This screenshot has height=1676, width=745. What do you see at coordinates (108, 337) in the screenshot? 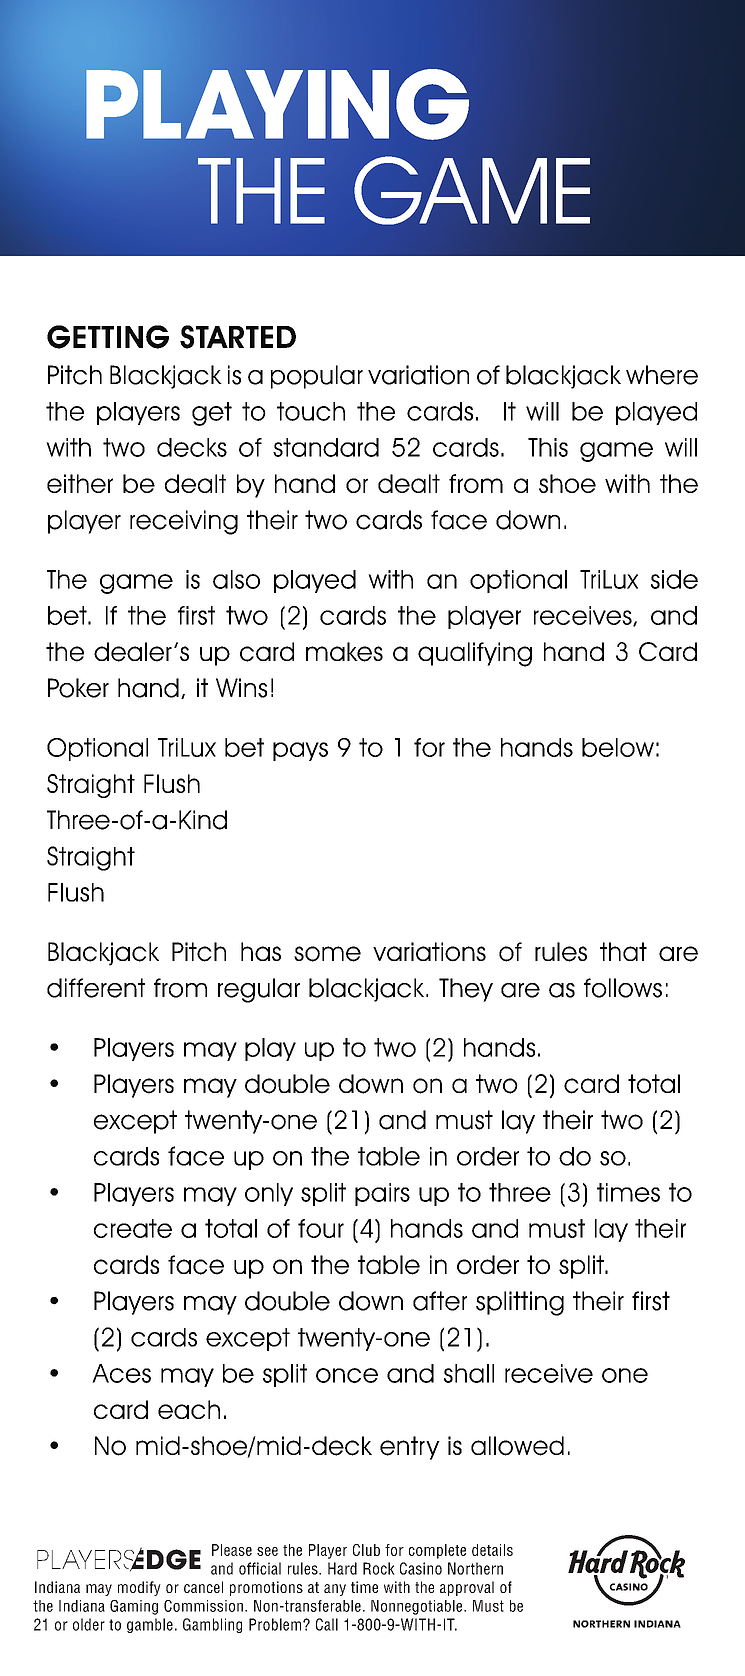
I see `GETTING` at bounding box center [108, 337].
